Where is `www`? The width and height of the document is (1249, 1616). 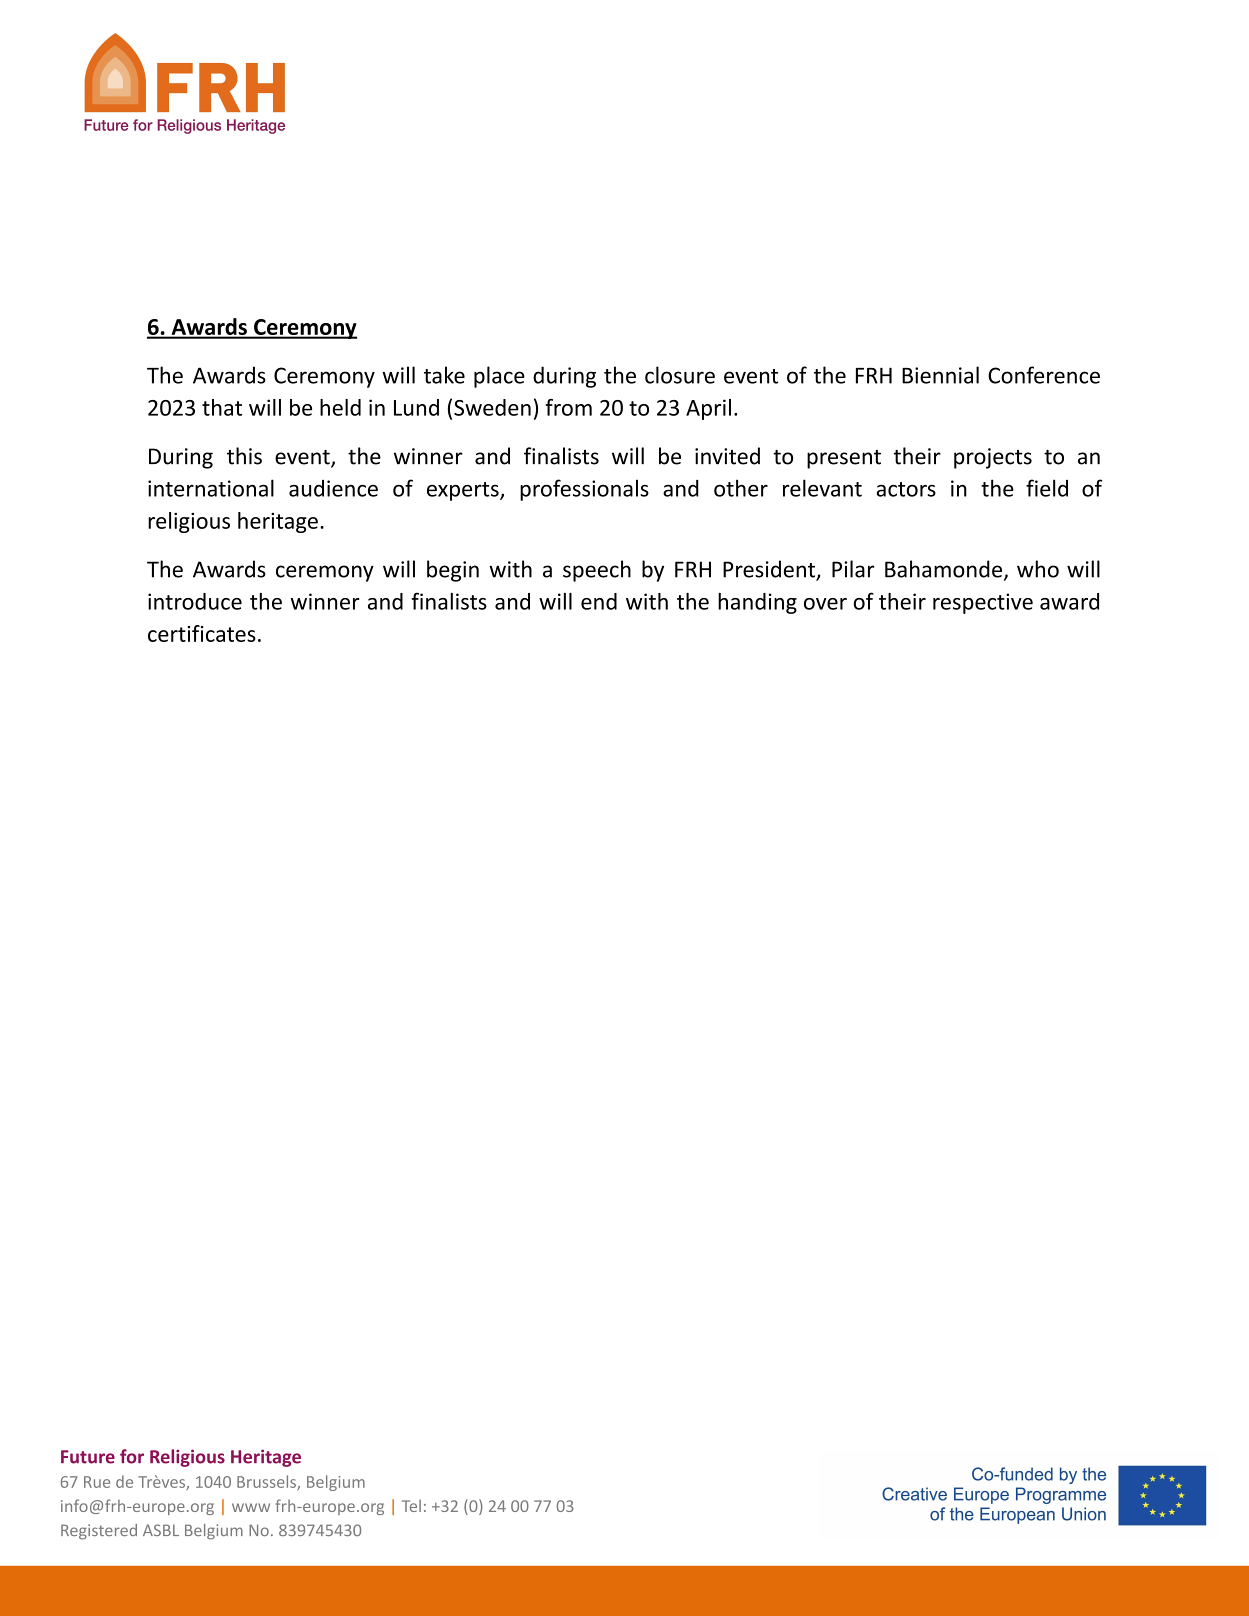 www is located at coordinates (251, 1507).
